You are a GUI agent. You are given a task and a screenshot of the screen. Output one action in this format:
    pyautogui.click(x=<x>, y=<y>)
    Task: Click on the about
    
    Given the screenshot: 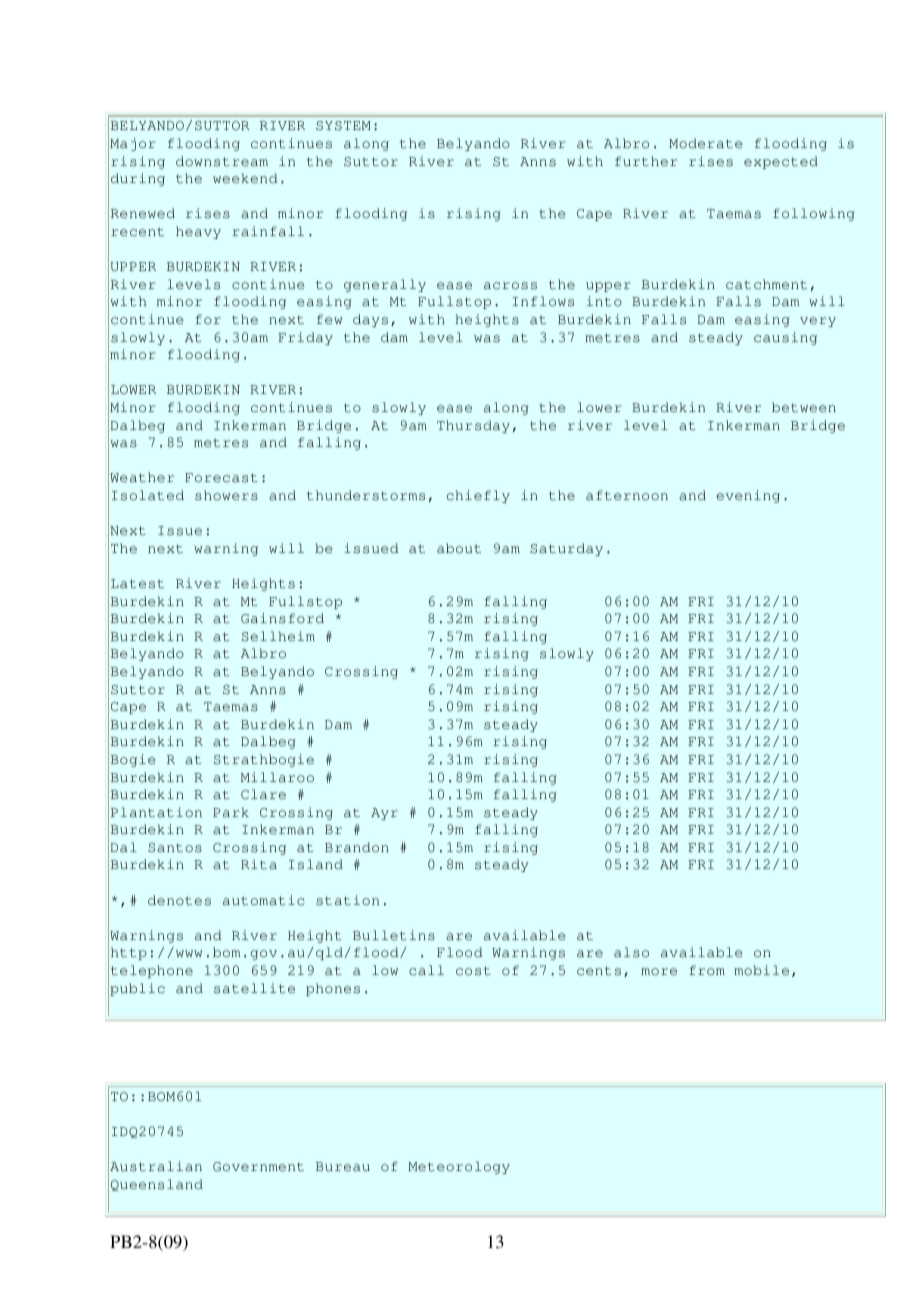 What is the action you would take?
    pyautogui.click(x=459, y=548)
